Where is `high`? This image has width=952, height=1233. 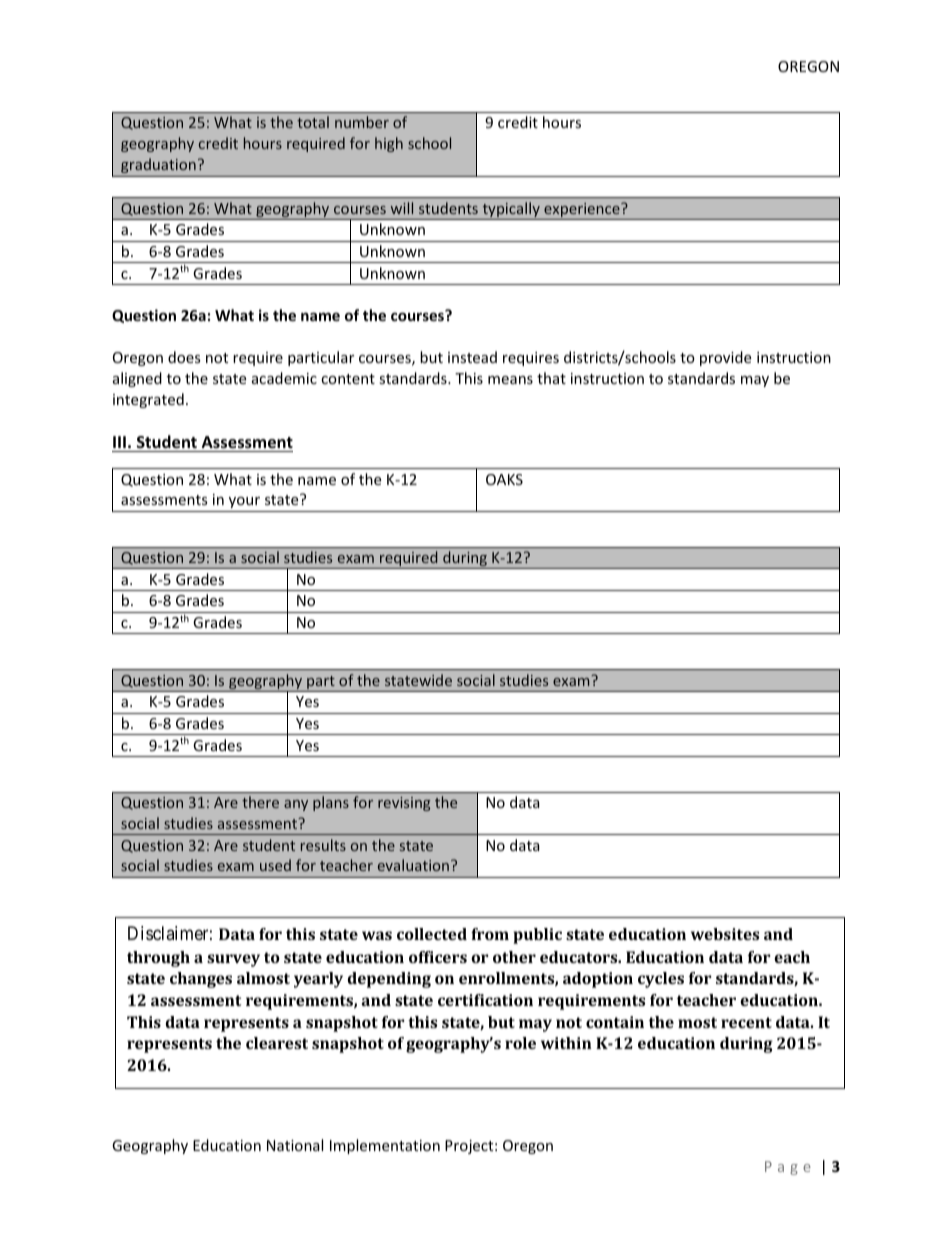 high is located at coordinates (389, 144).
